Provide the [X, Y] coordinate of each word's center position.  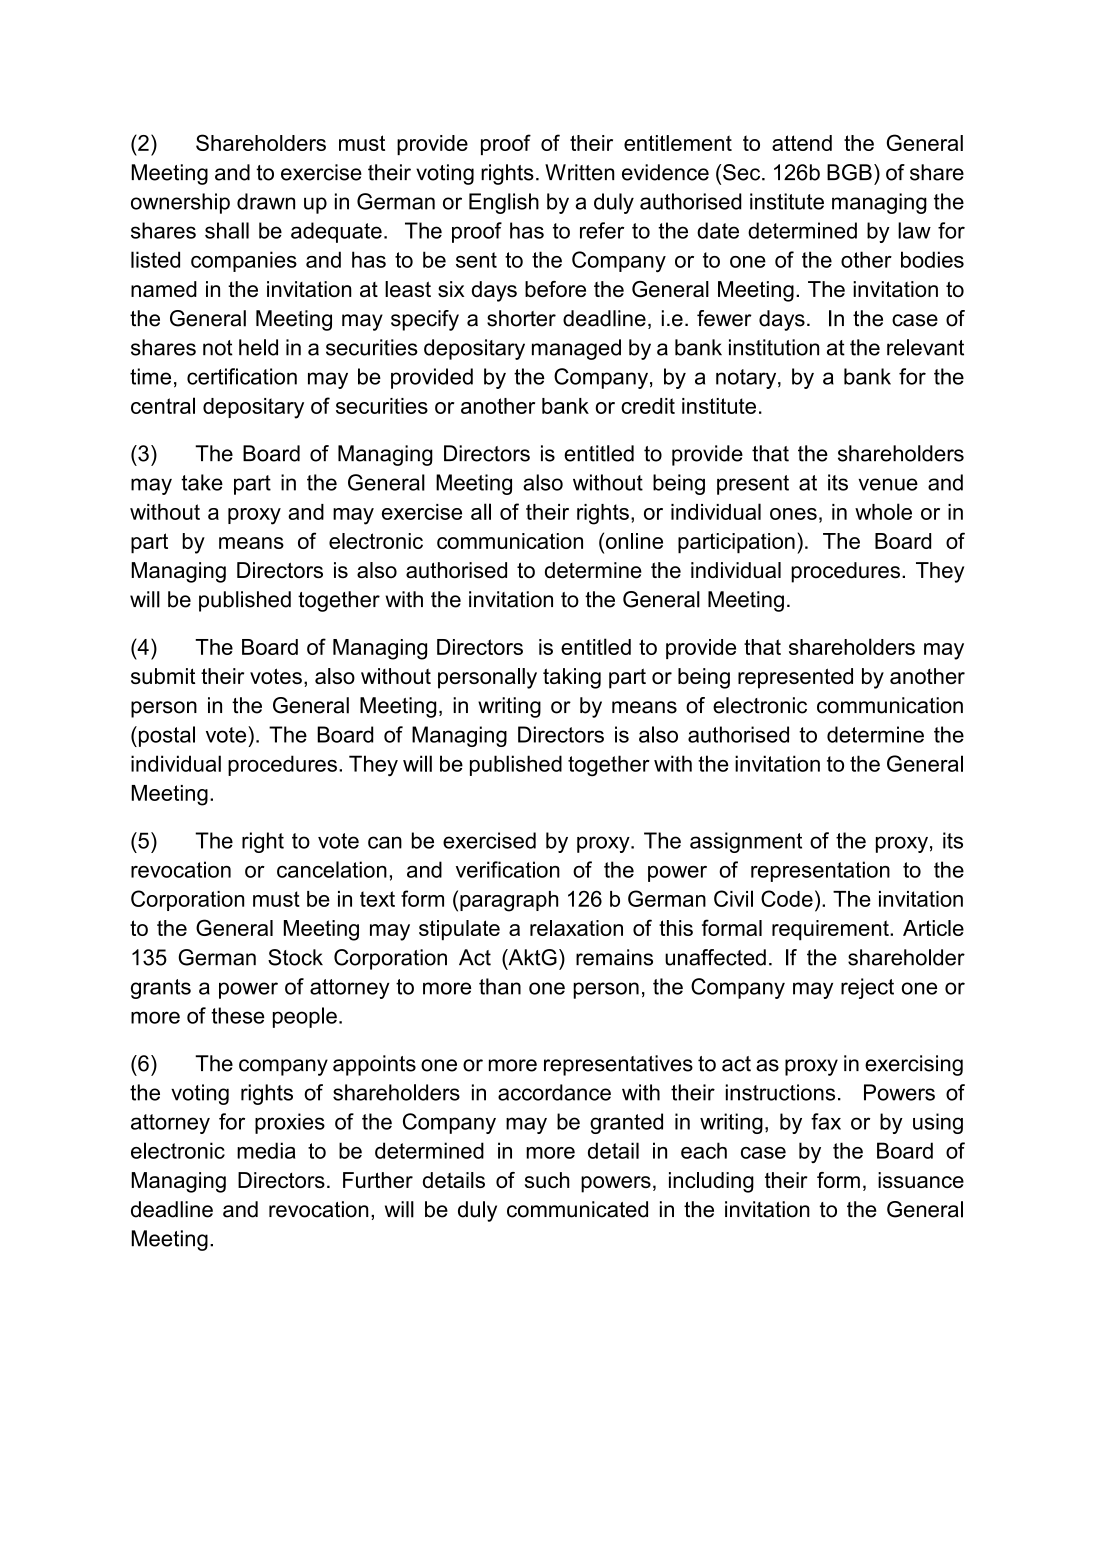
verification [508, 869]
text [377, 899]
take [202, 482]
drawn [266, 201]
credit [648, 406]
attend [802, 143]
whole [883, 511]
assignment [746, 842]
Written [580, 172]
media [266, 1150]
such [547, 1180]
